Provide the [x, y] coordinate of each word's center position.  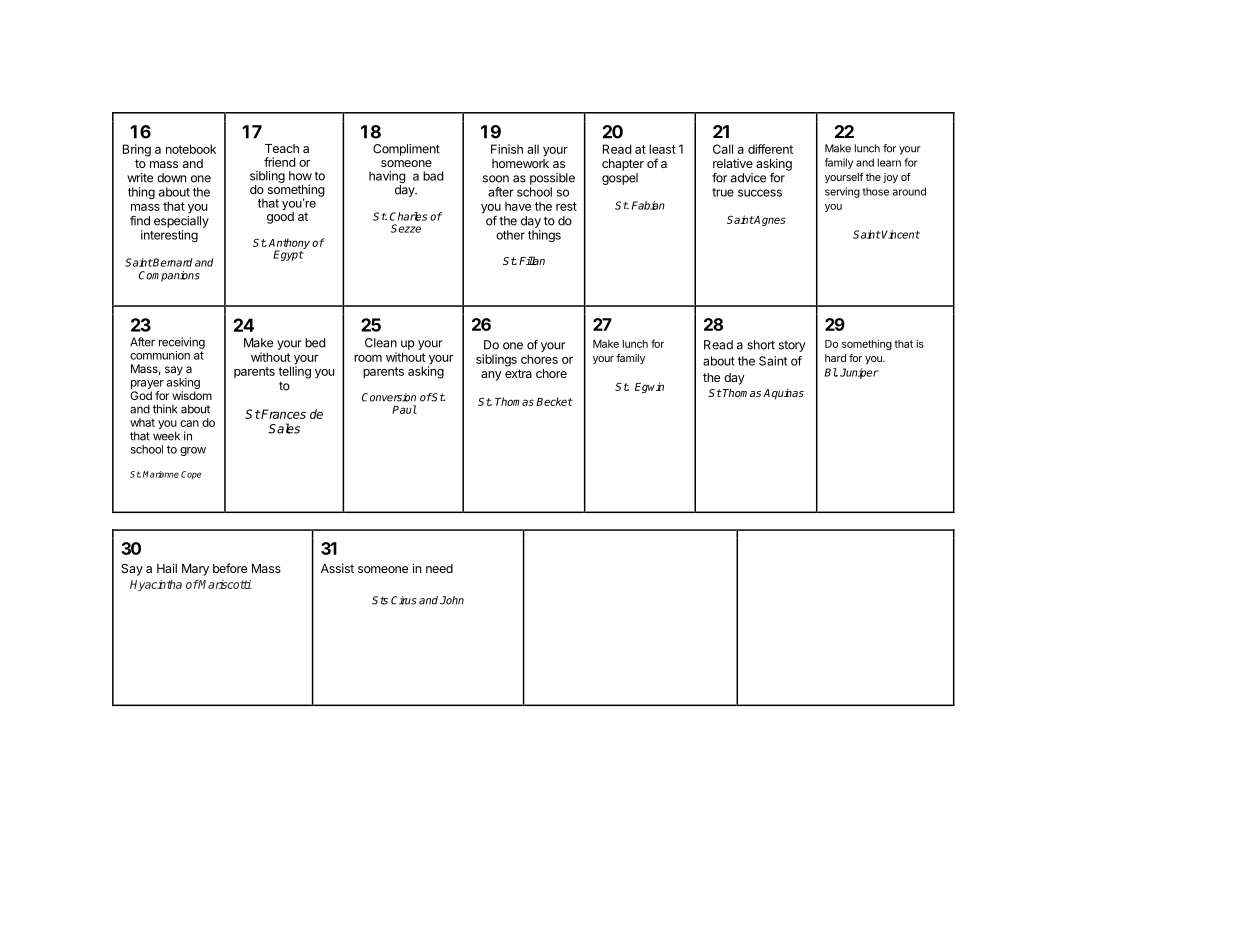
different [770, 149]
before [230, 568]
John [452, 600]
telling [294, 371]
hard [835, 358]
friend [280, 162]
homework [520, 163]
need [439, 568]
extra [518, 373]
